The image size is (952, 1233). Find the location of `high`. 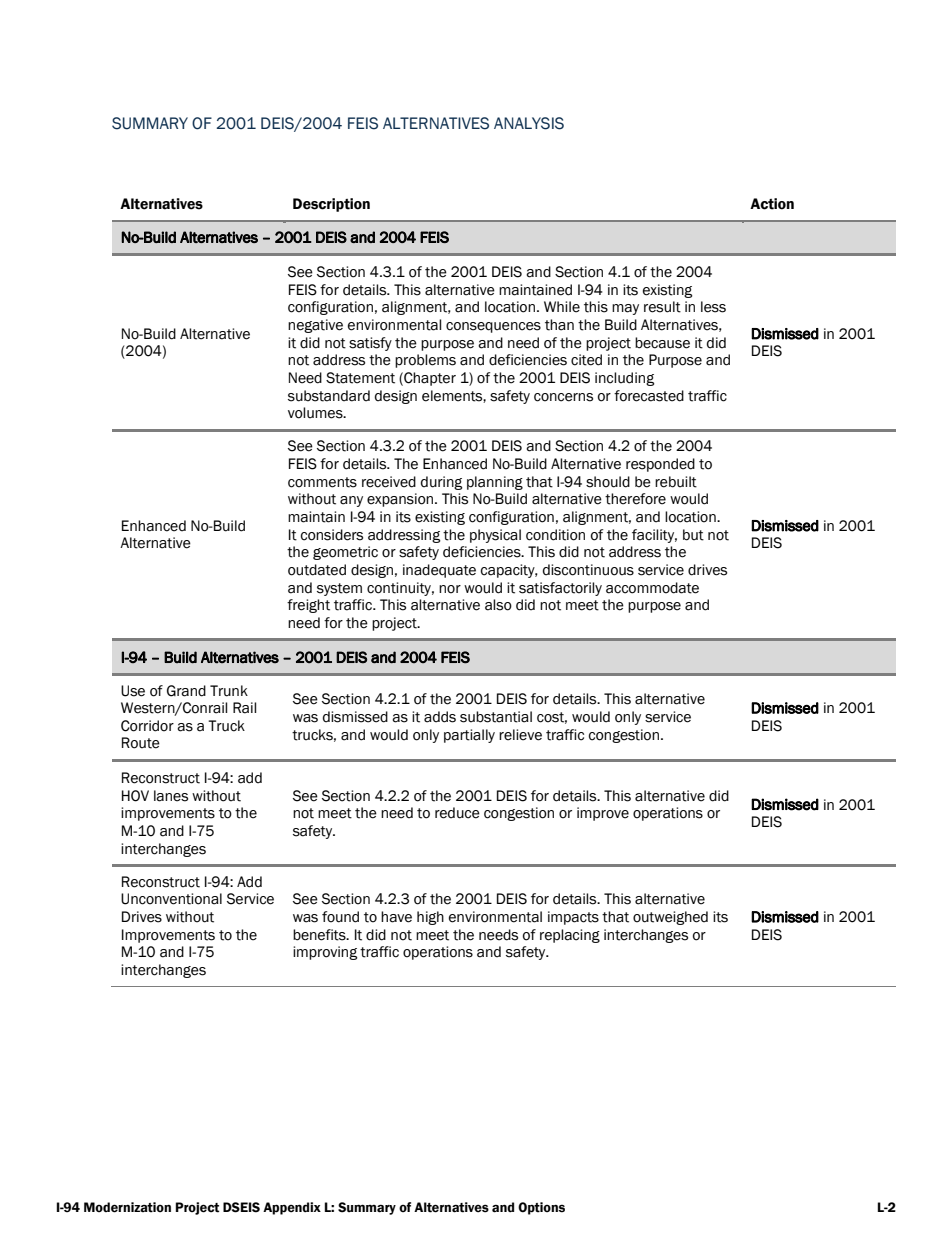

high is located at coordinates (430, 918).
